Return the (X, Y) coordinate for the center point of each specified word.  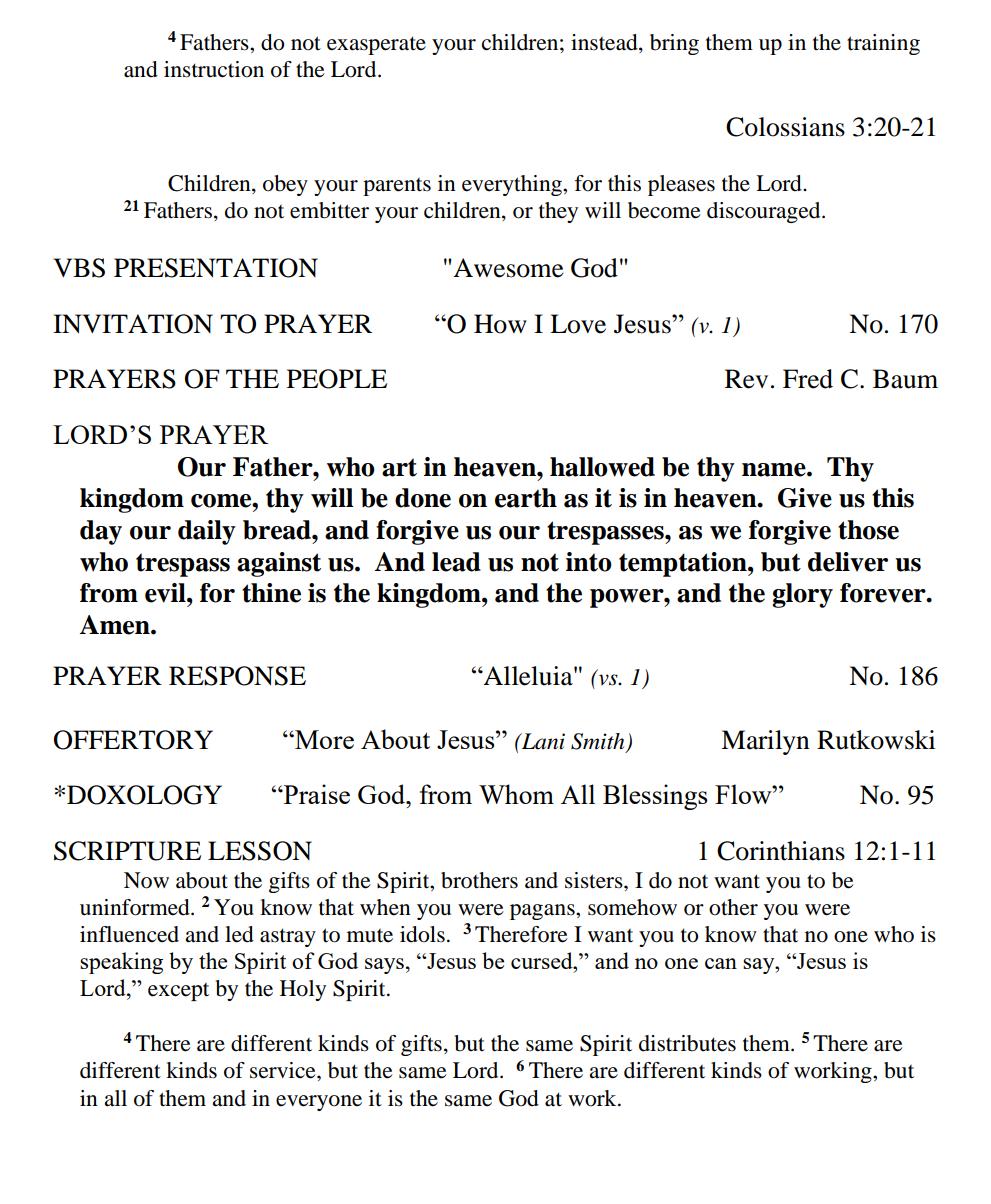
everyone (319, 1103)
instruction (214, 69)
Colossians (785, 127)
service (284, 1070)
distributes (687, 1043)
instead (605, 43)
